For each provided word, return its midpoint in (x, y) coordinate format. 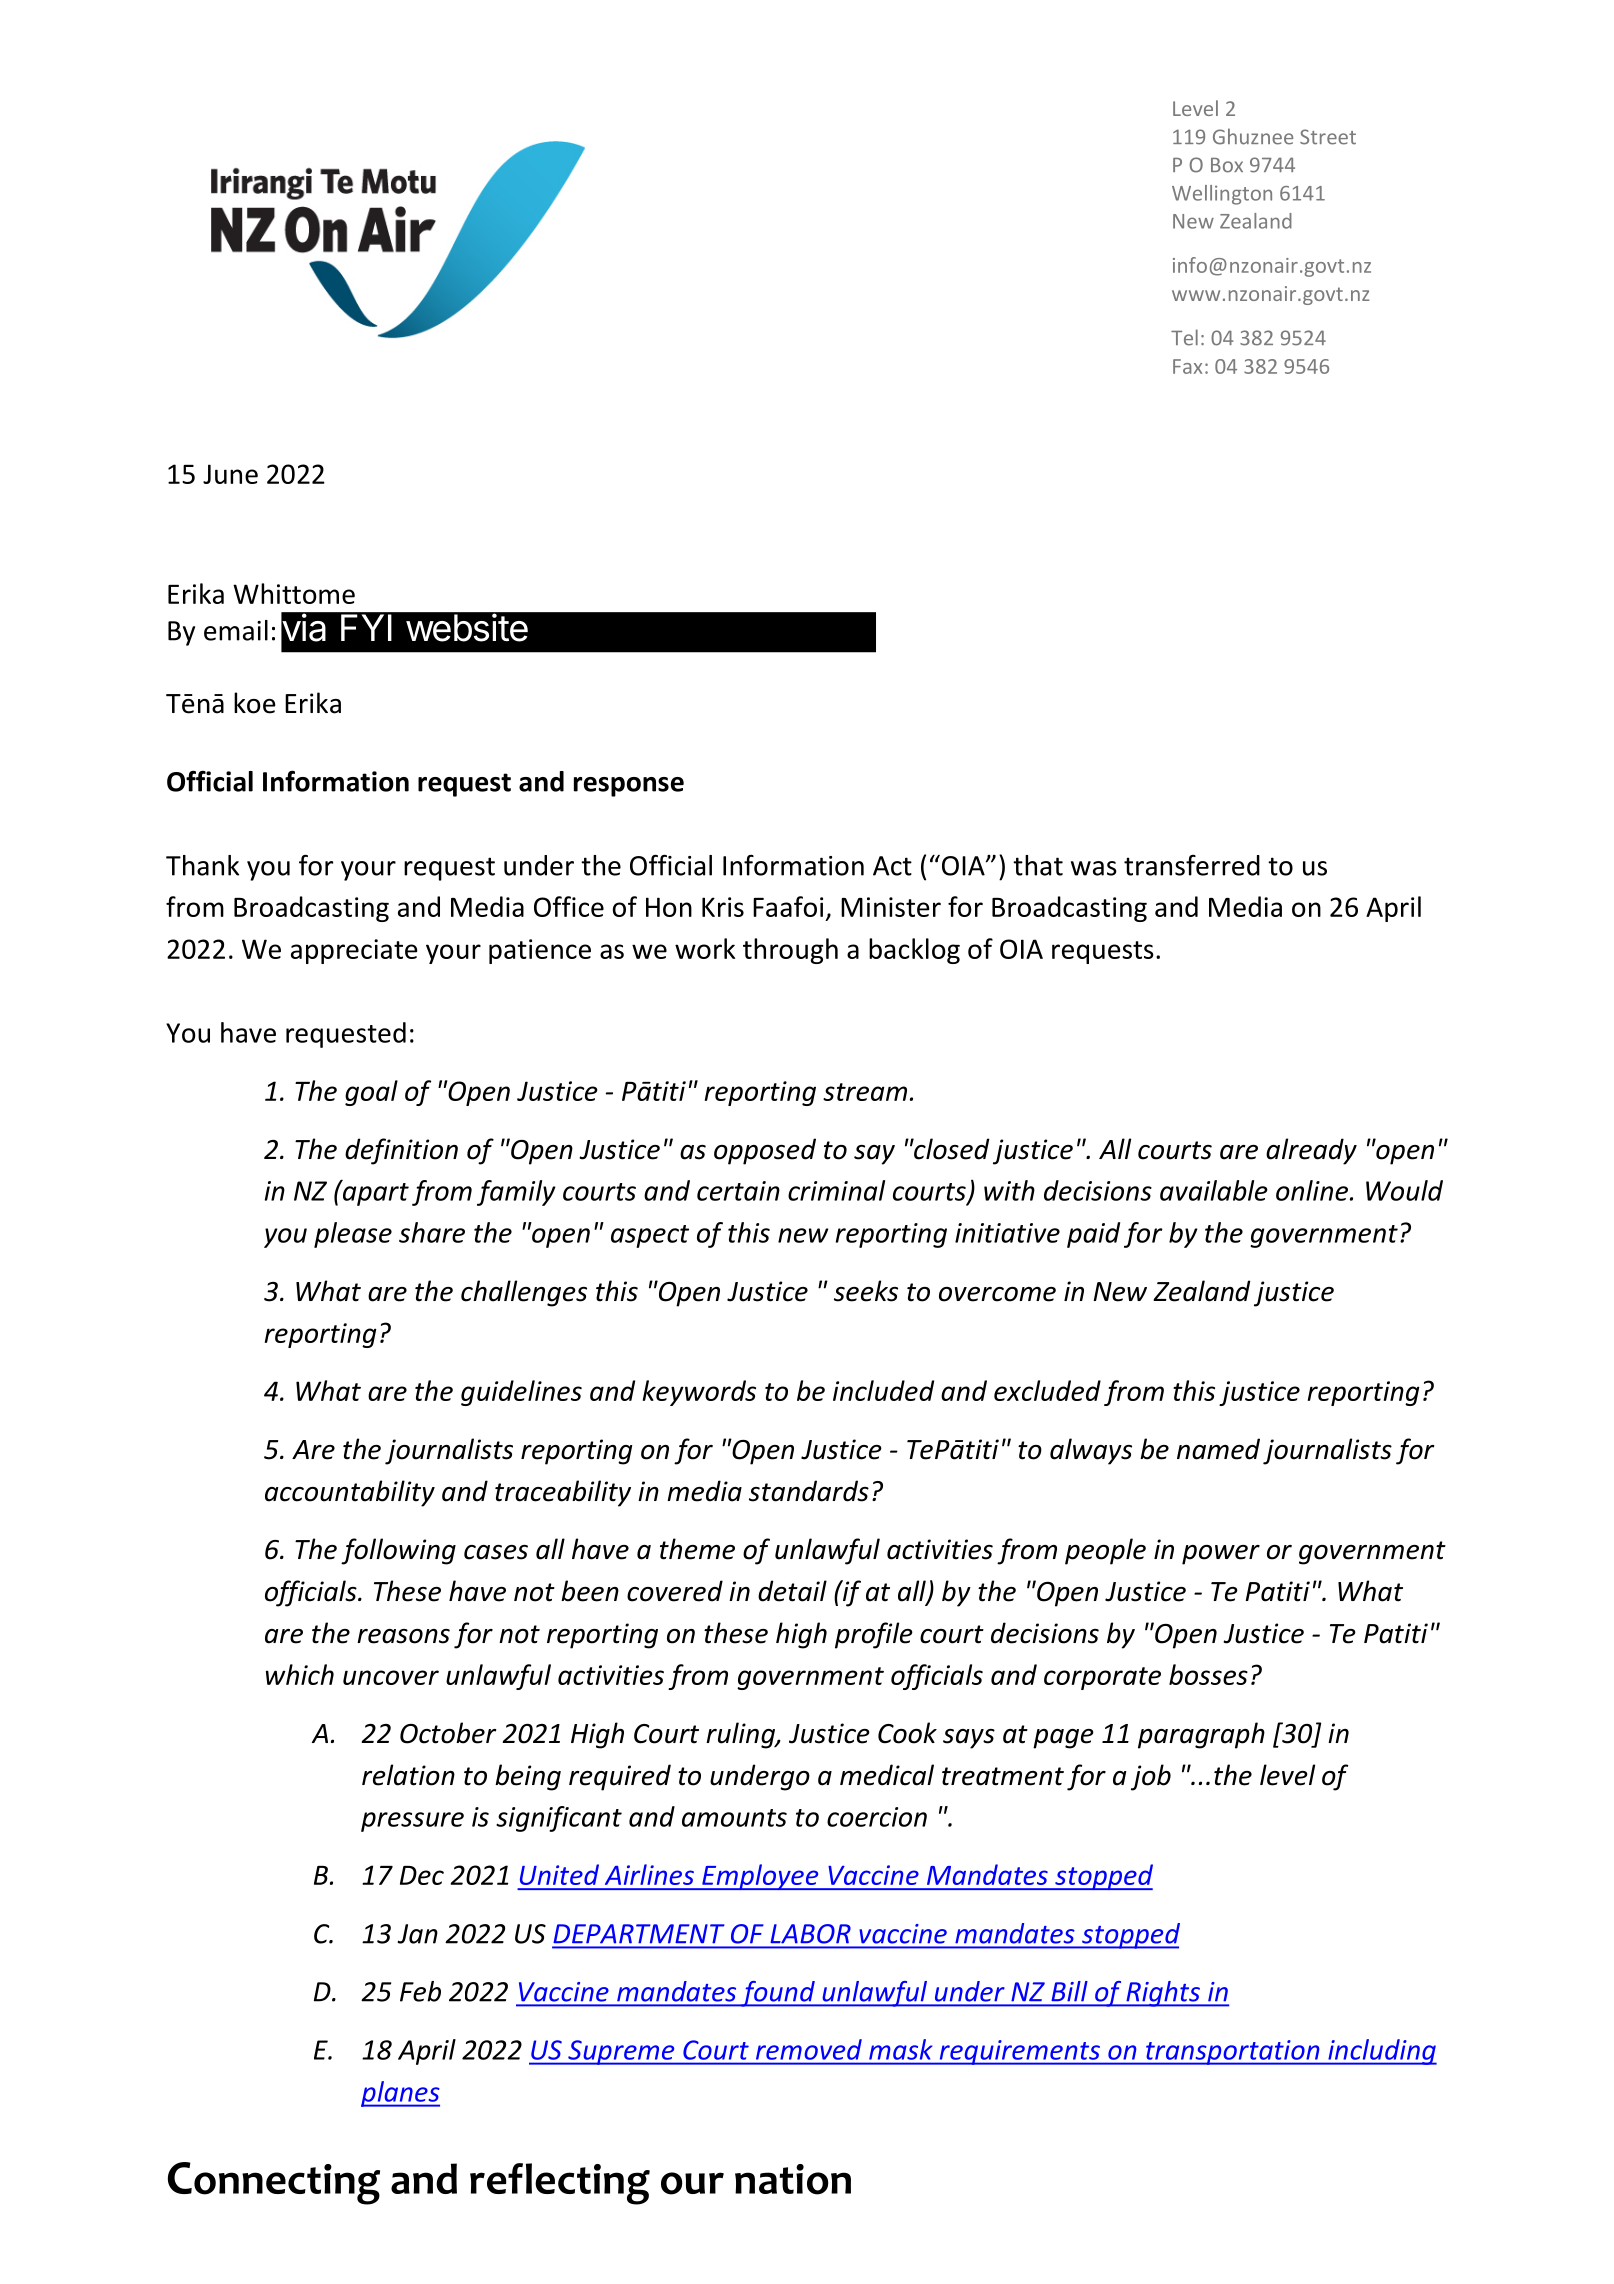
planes (400, 2094)
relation (408, 1775)
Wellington (1222, 195)
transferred (1192, 865)
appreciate (354, 951)
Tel (1184, 337)
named (1218, 1449)
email (236, 630)
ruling (741, 1735)
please (353, 1235)
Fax (1187, 366)
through (790, 951)
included (883, 1390)
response (629, 787)
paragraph (1201, 1735)
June (230, 474)
